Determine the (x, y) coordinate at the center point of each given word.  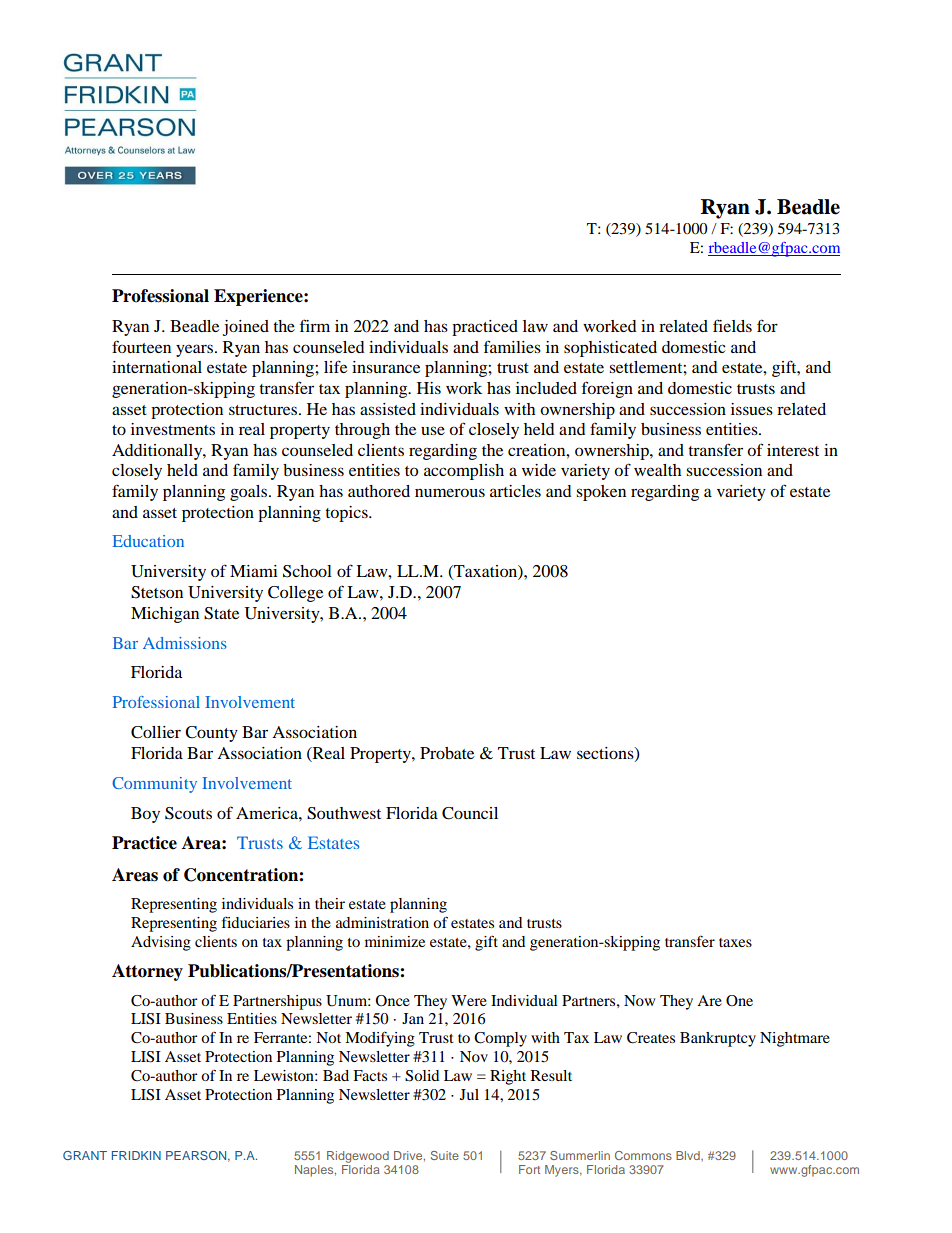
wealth (657, 470)
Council (470, 813)
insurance (386, 367)
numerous (450, 492)
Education (148, 541)
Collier (156, 732)
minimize (395, 941)
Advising (161, 943)
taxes (735, 942)
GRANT (85, 1155)
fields (732, 325)
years (194, 350)
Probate (447, 753)
